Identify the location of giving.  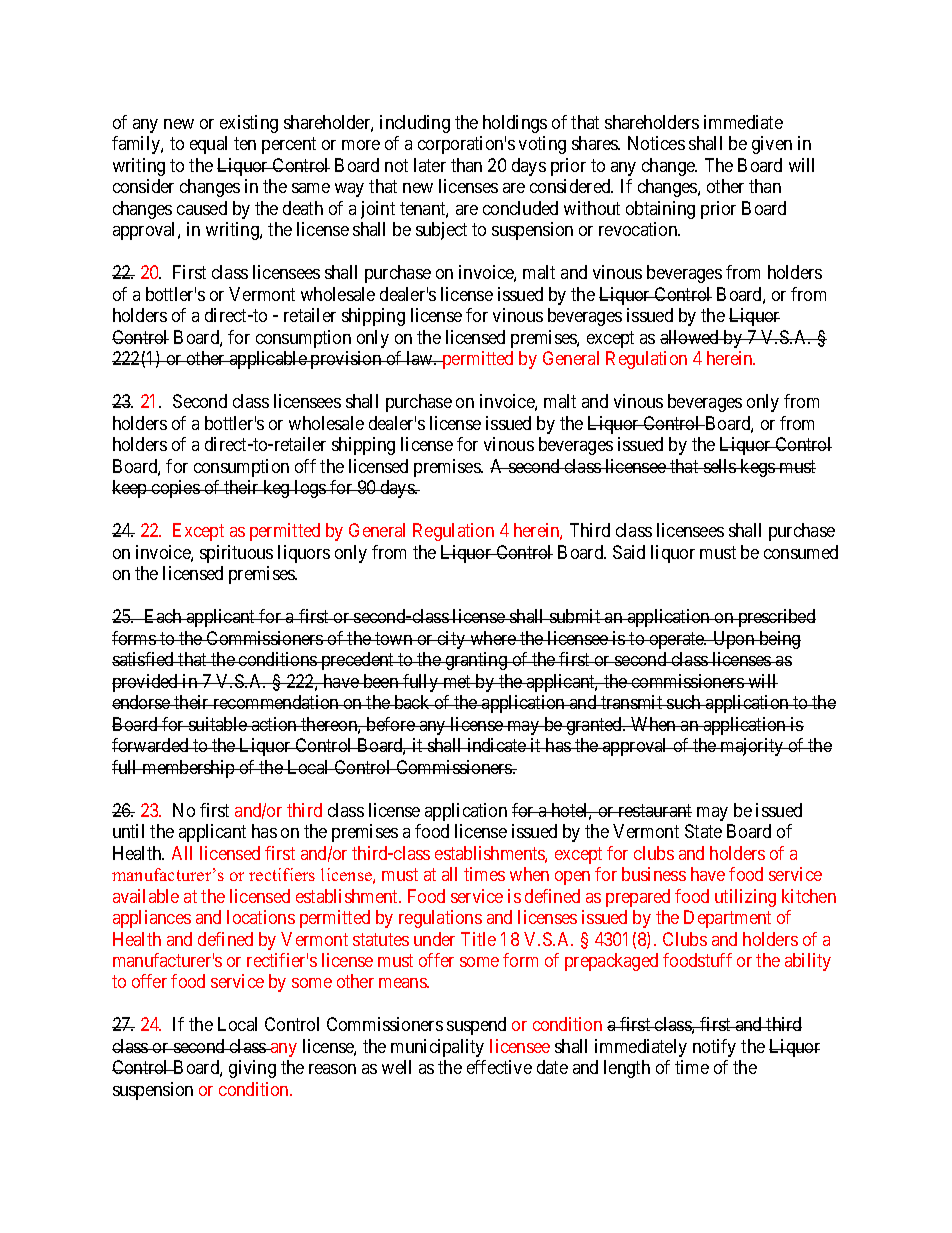
(252, 1069).
